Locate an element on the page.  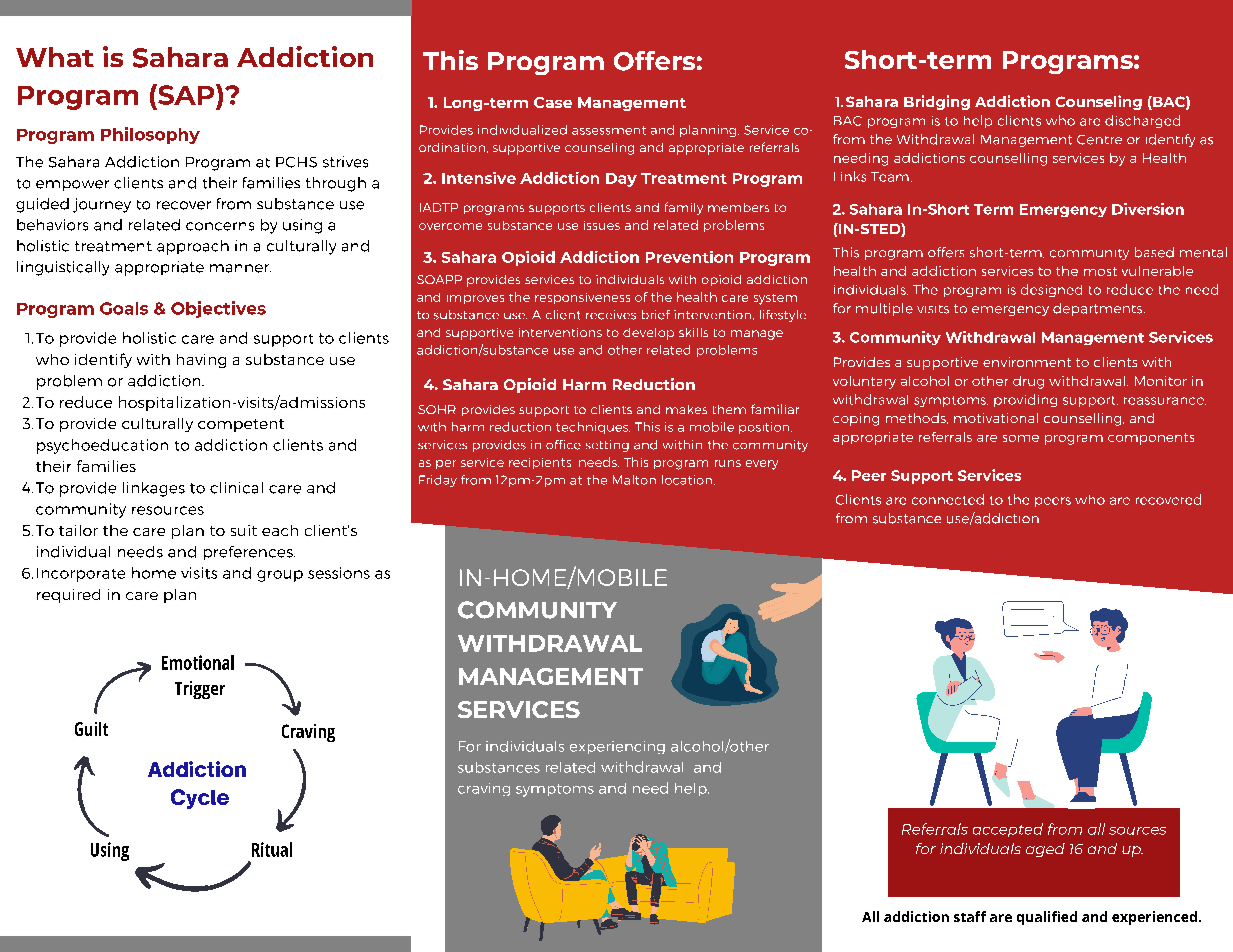
accepted is located at coordinates (1008, 830).
